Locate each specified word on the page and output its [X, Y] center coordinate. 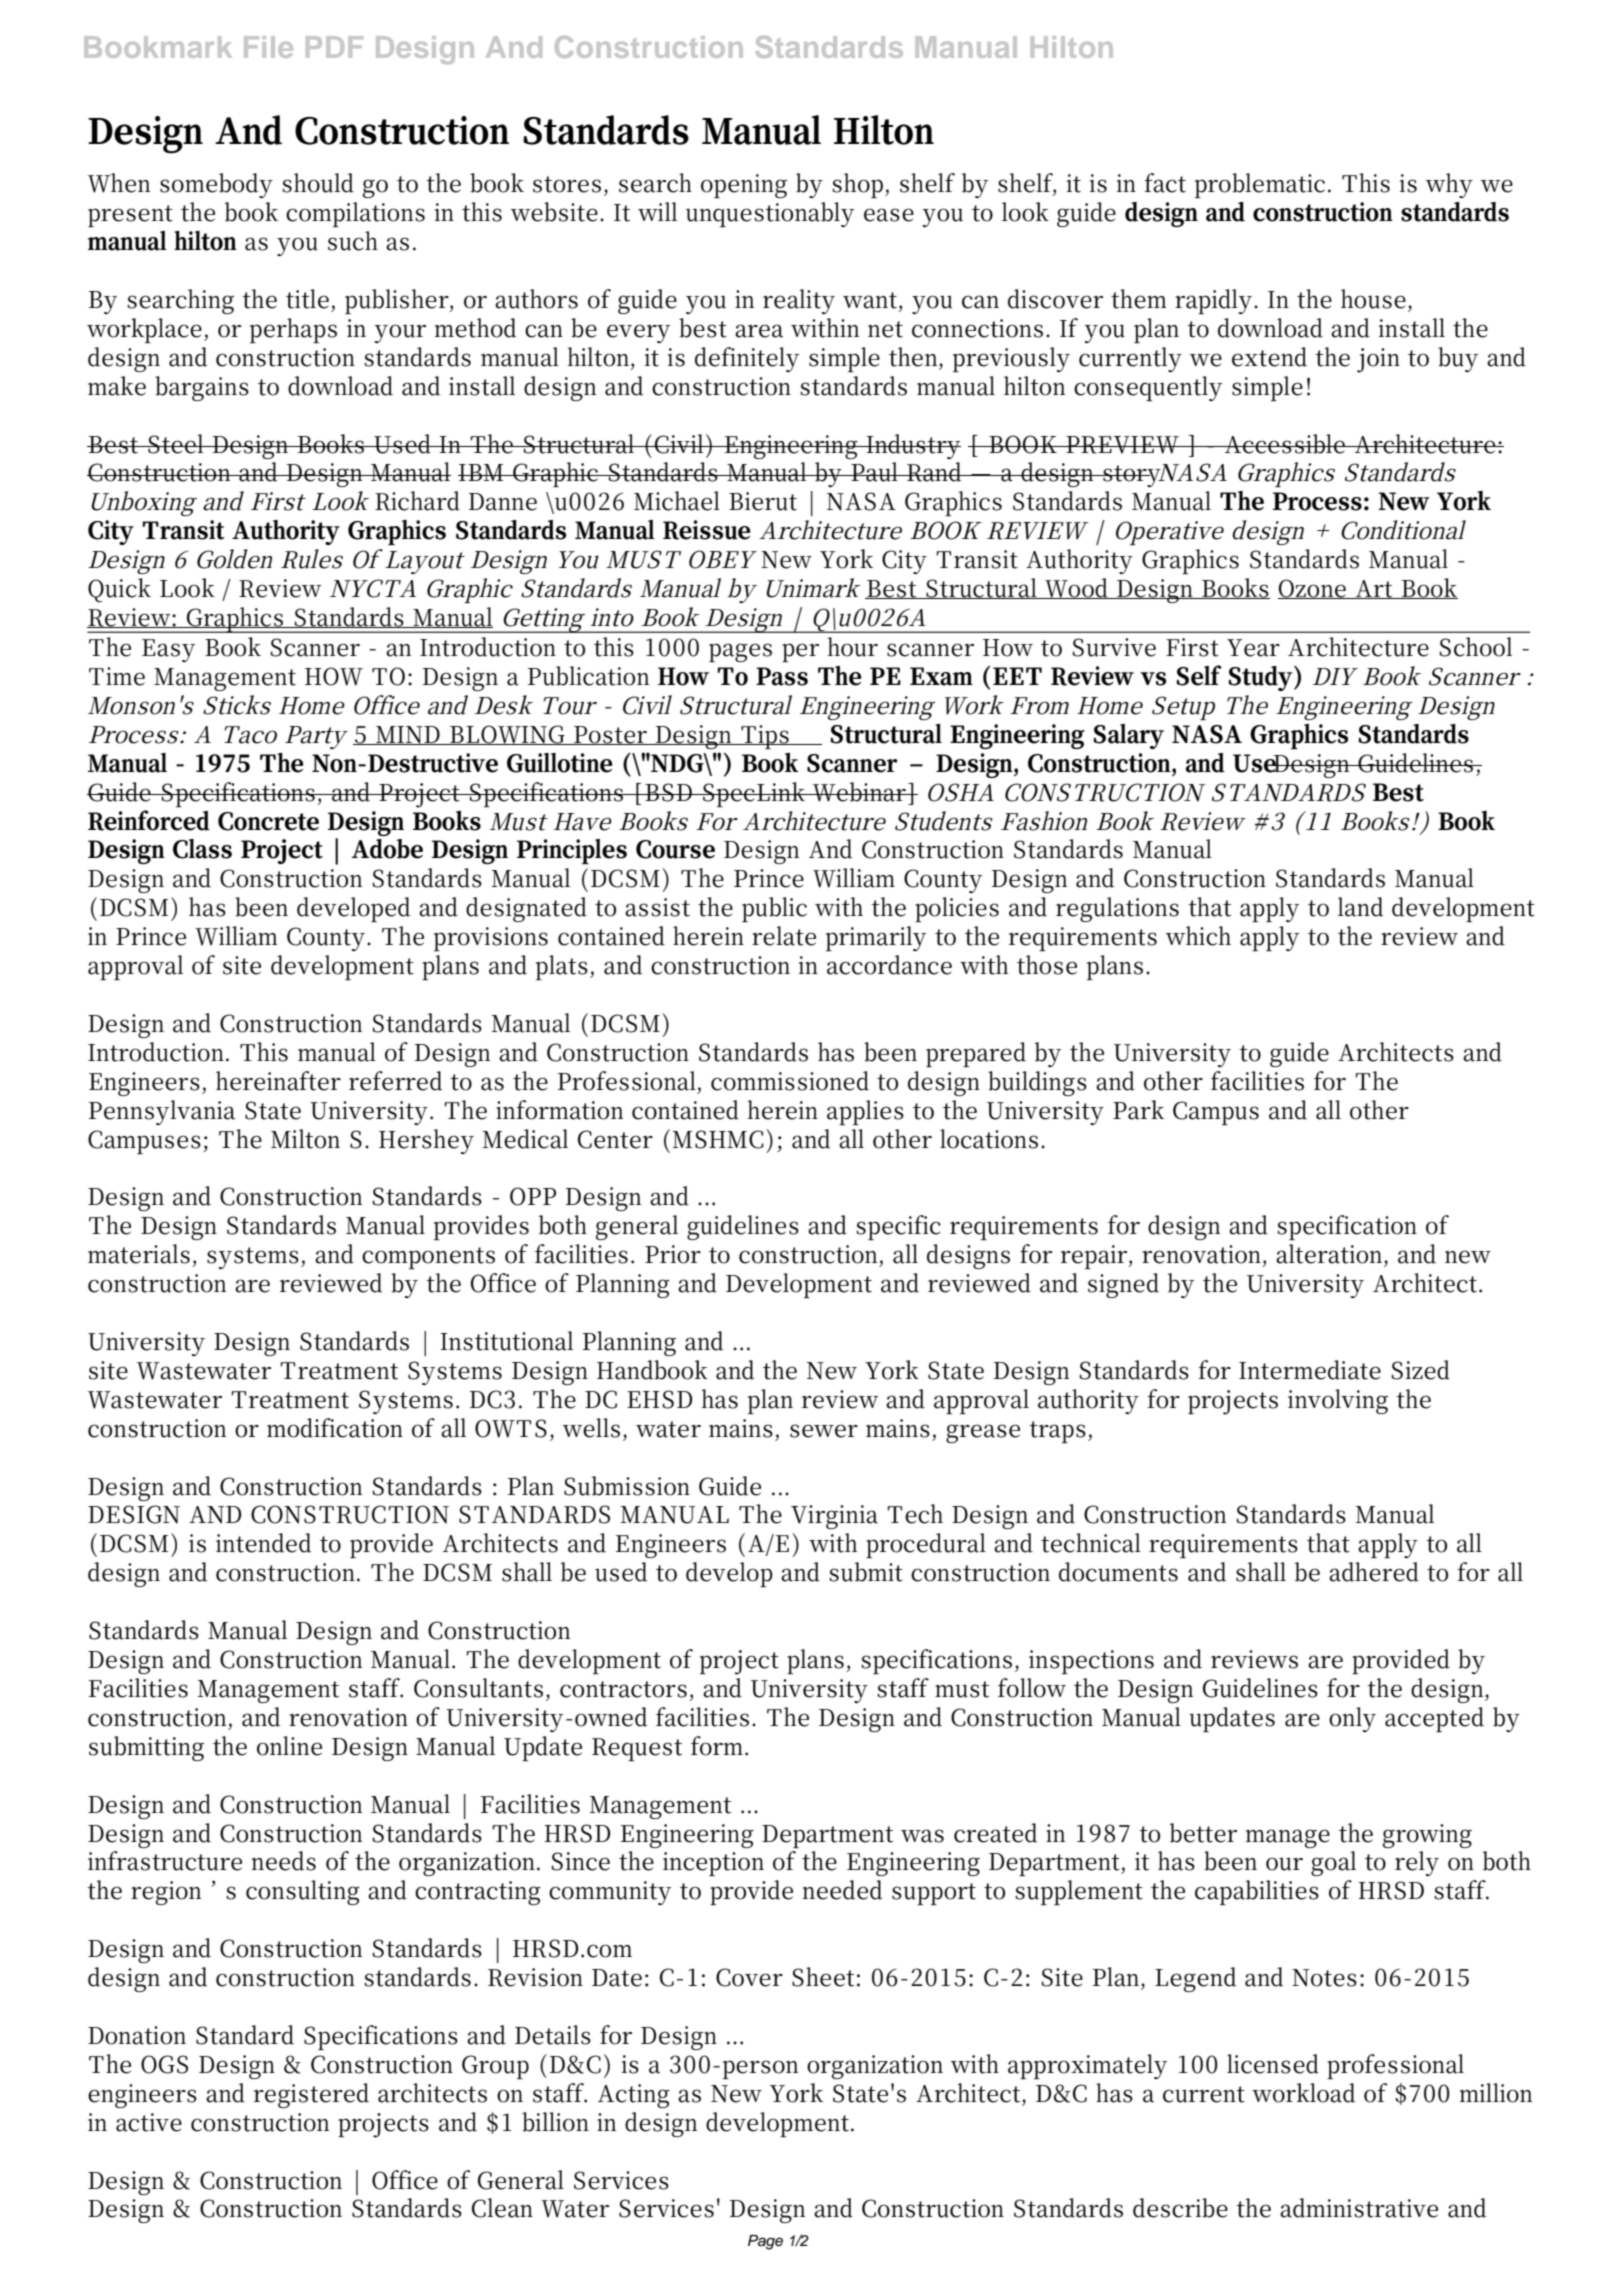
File [268, 47]
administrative [1359, 2208]
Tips [764, 737]
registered [311, 2095]
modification [335, 1428]
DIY [1334, 676]
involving [1338, 1401]
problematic [1260, 185]
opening [744, 186]
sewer [824, 1431]
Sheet [823, 1977]
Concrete [268, 821]
